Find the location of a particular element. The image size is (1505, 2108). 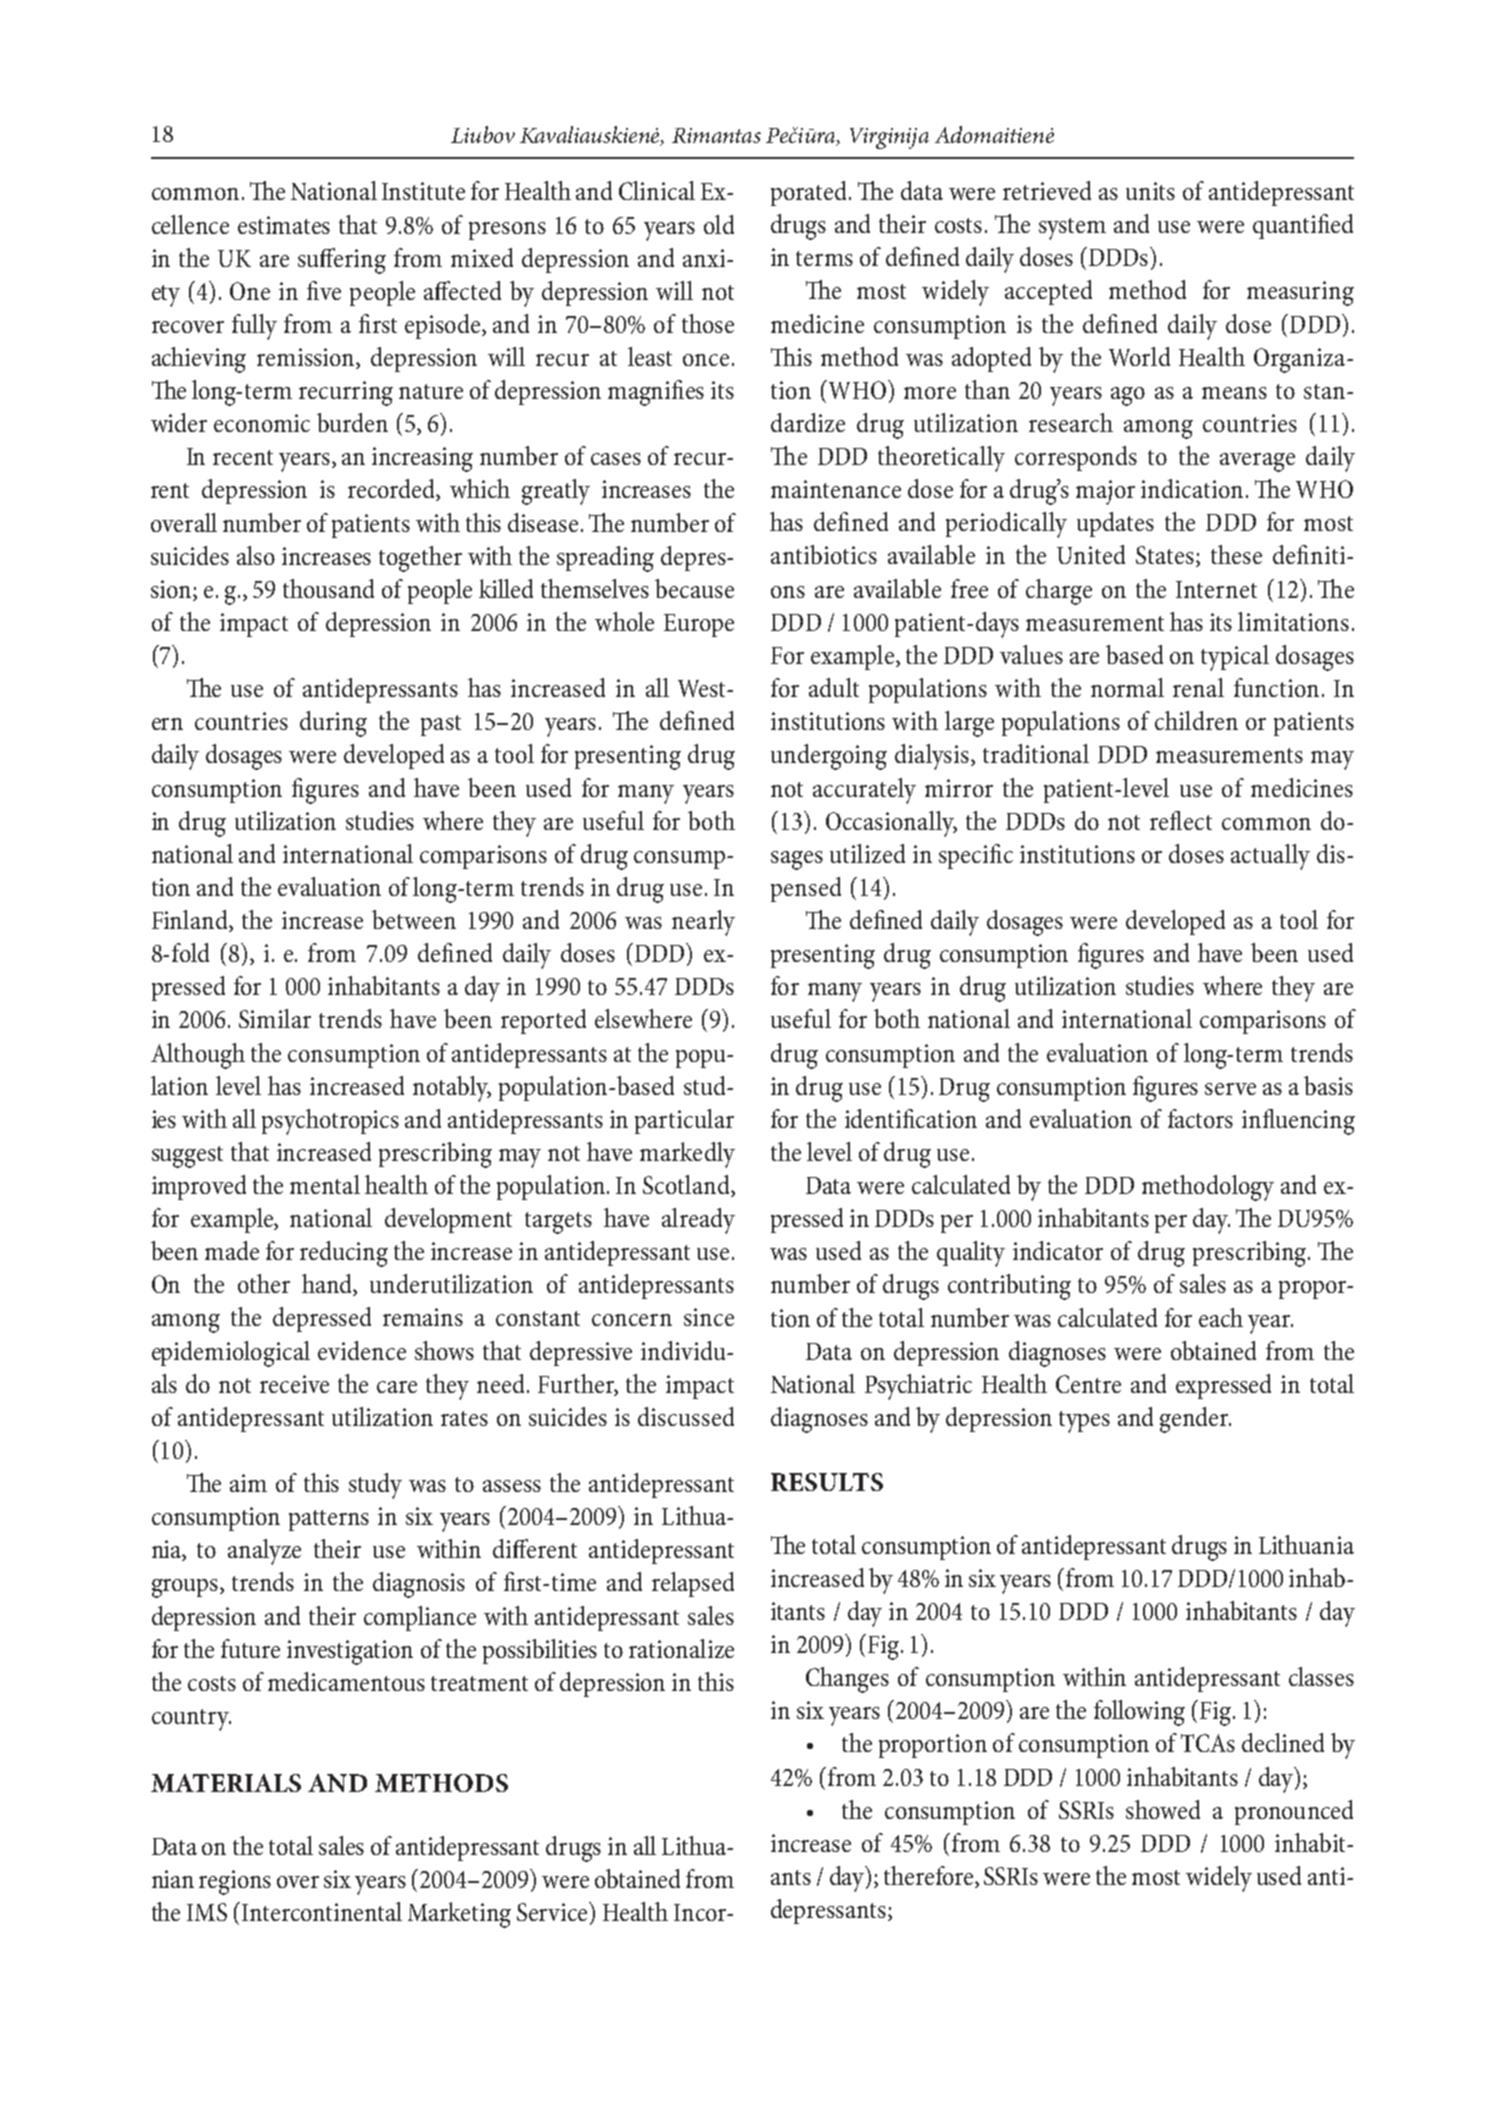

evidence is located at coordinates (362, 1350).
